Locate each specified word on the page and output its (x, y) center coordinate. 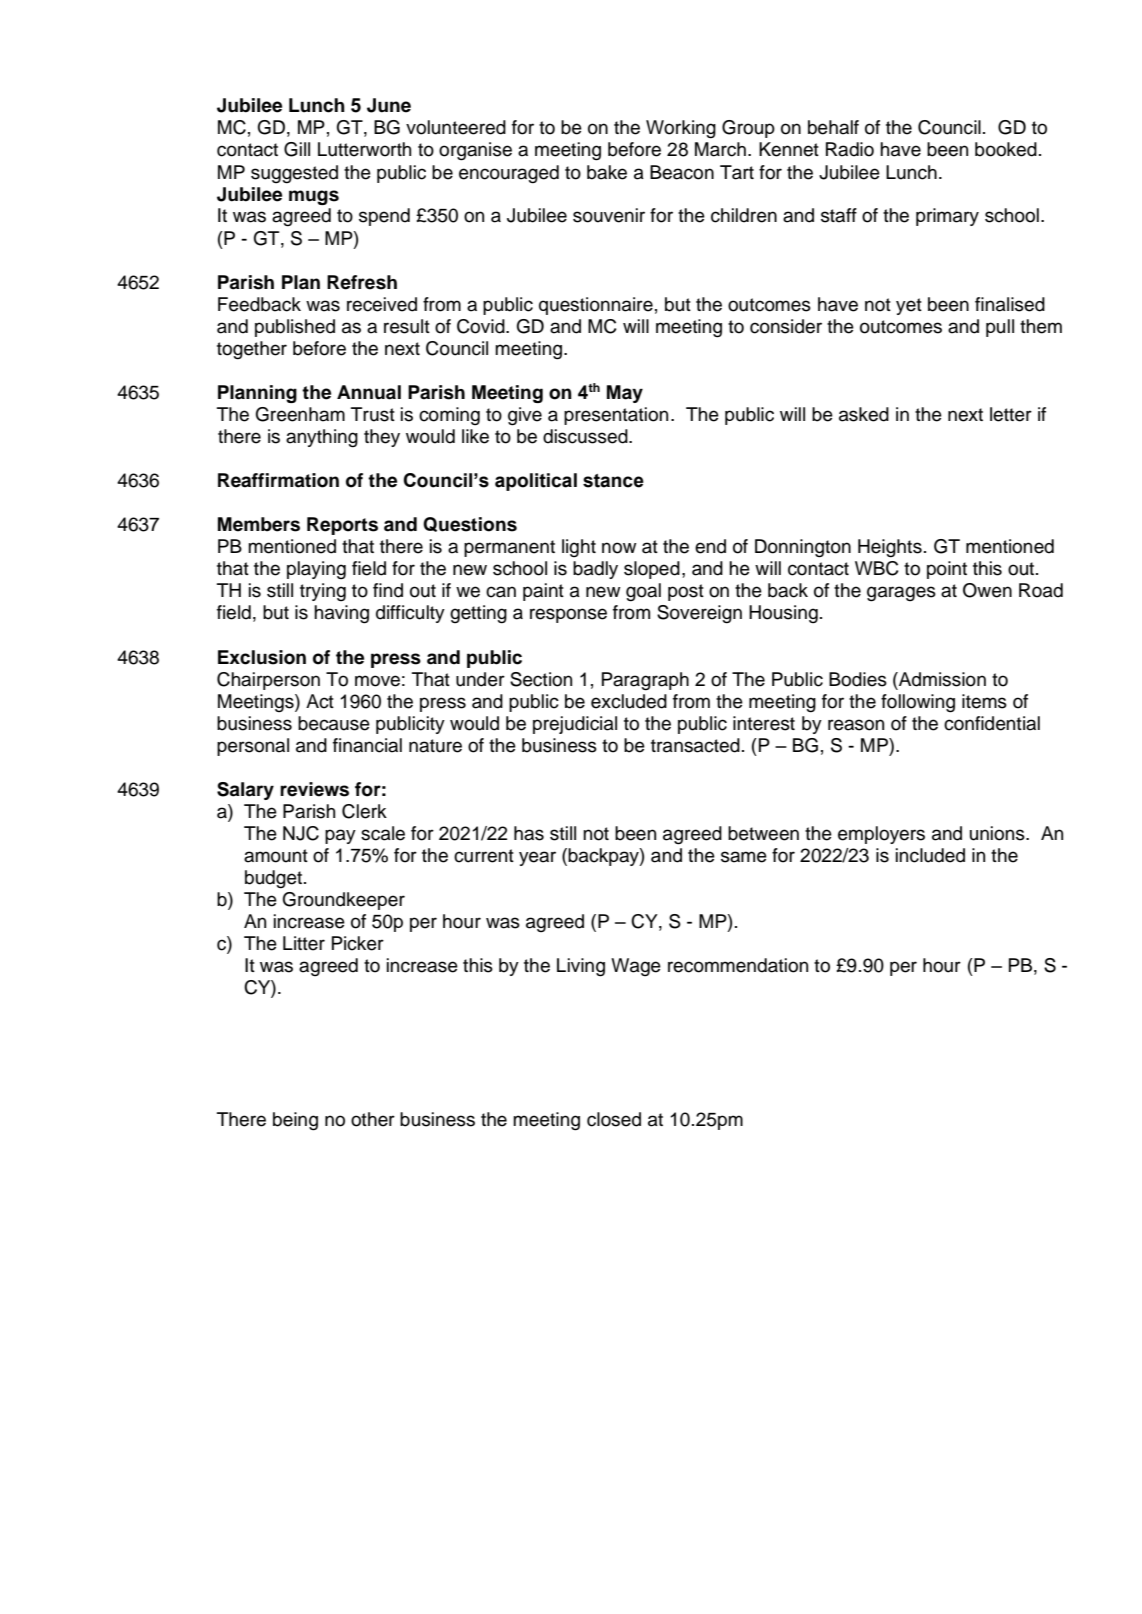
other (373, 1119)
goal (643, 592)
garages (901, 594)
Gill (297, 149)
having (341, 614)
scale (383, 833)
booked (1006, 149)
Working (681, 129)
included (930, 855)
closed (614, 1119)
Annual (369, 392)
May (625, 394)
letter (1011, 414)
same (744, 857)
